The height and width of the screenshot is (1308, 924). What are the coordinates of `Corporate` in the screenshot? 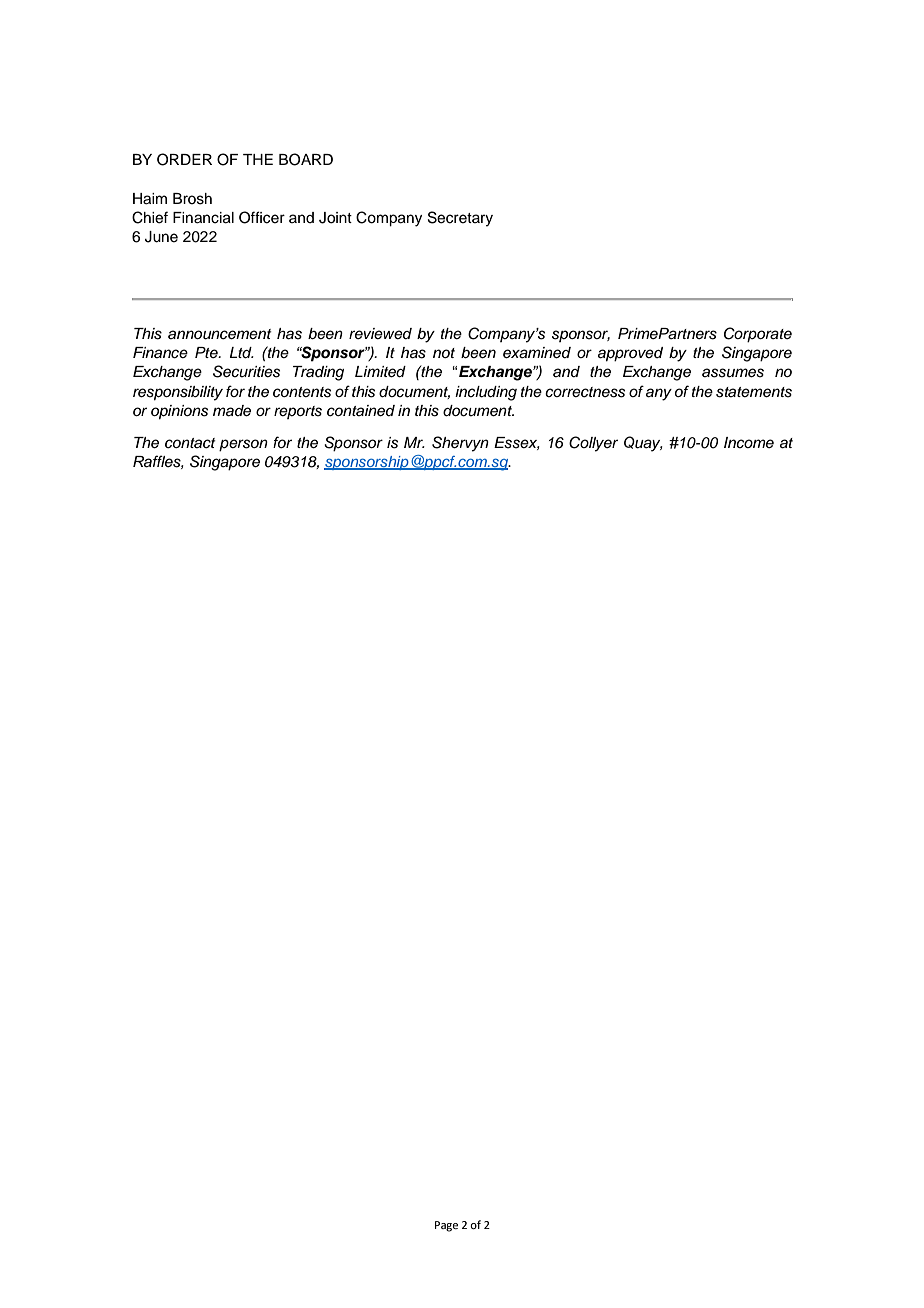 It's located at (758, 335).
